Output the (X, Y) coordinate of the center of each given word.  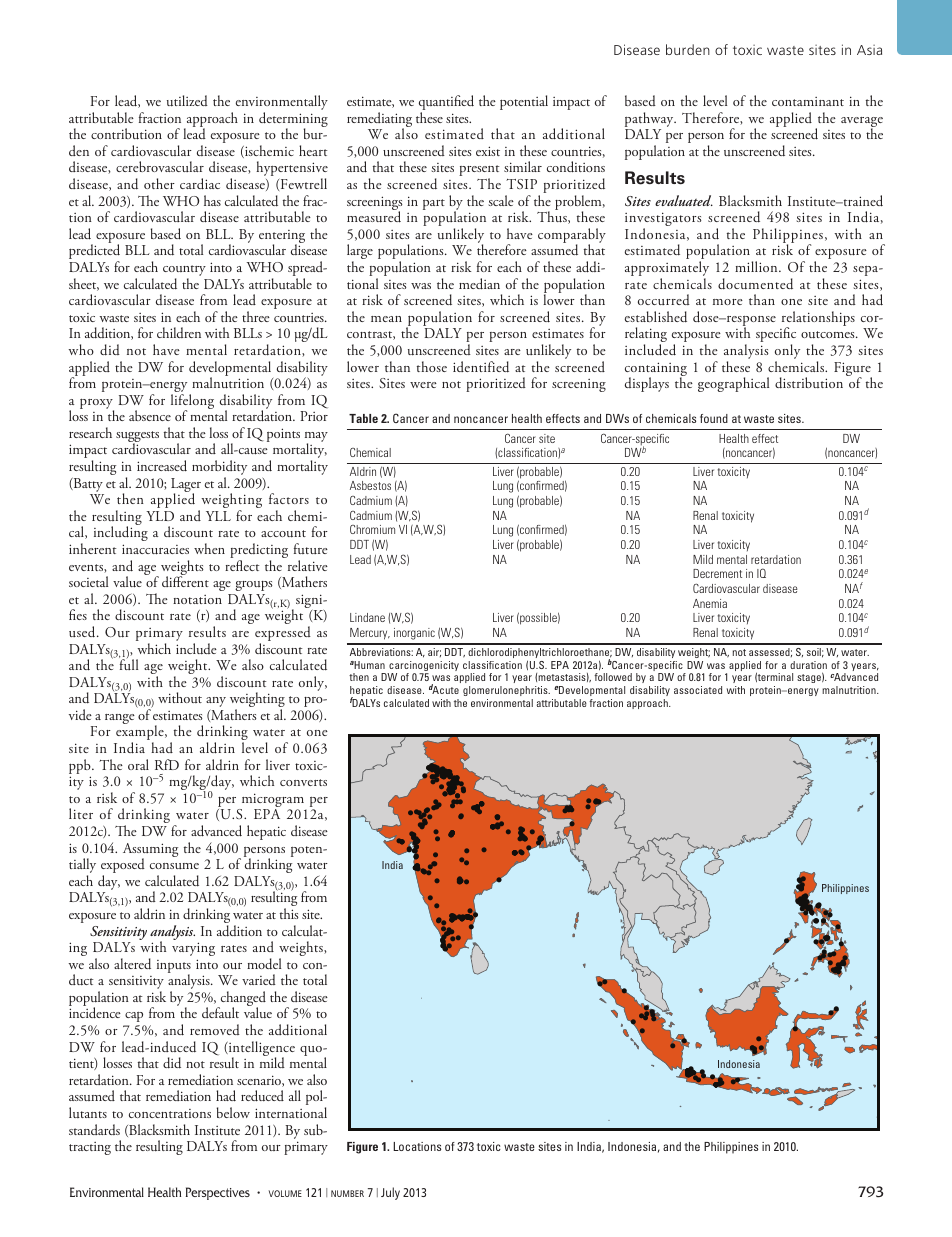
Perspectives (218, 1193)
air (434, 652)
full (128, 663)
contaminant (808, 101)
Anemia (710, 603)
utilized (187, 101)
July (390, 1193)
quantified (446, 104)
